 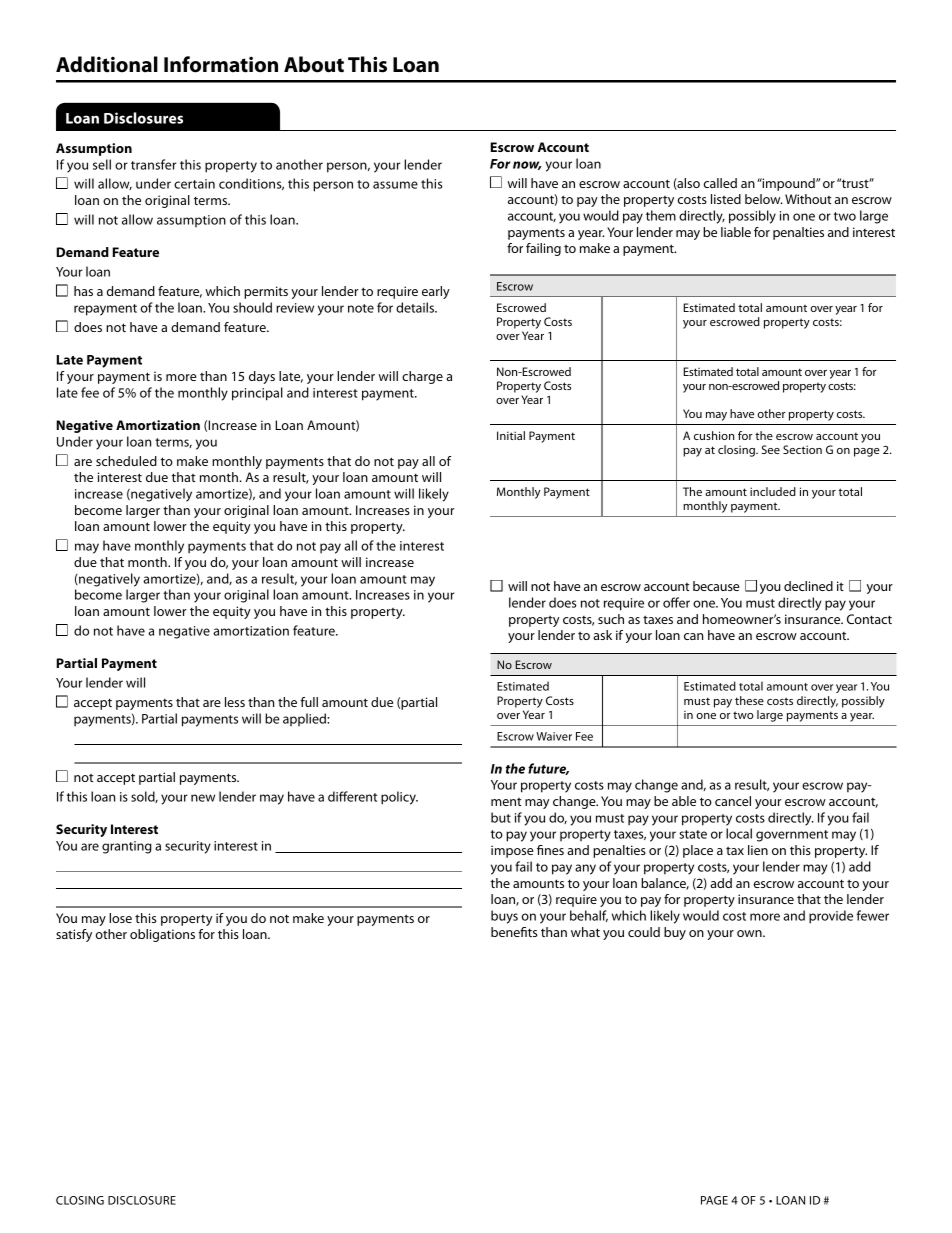 What do you see at coordinates (504, 917) in the document?
I see `buys` at bounding box center [504, 917].
